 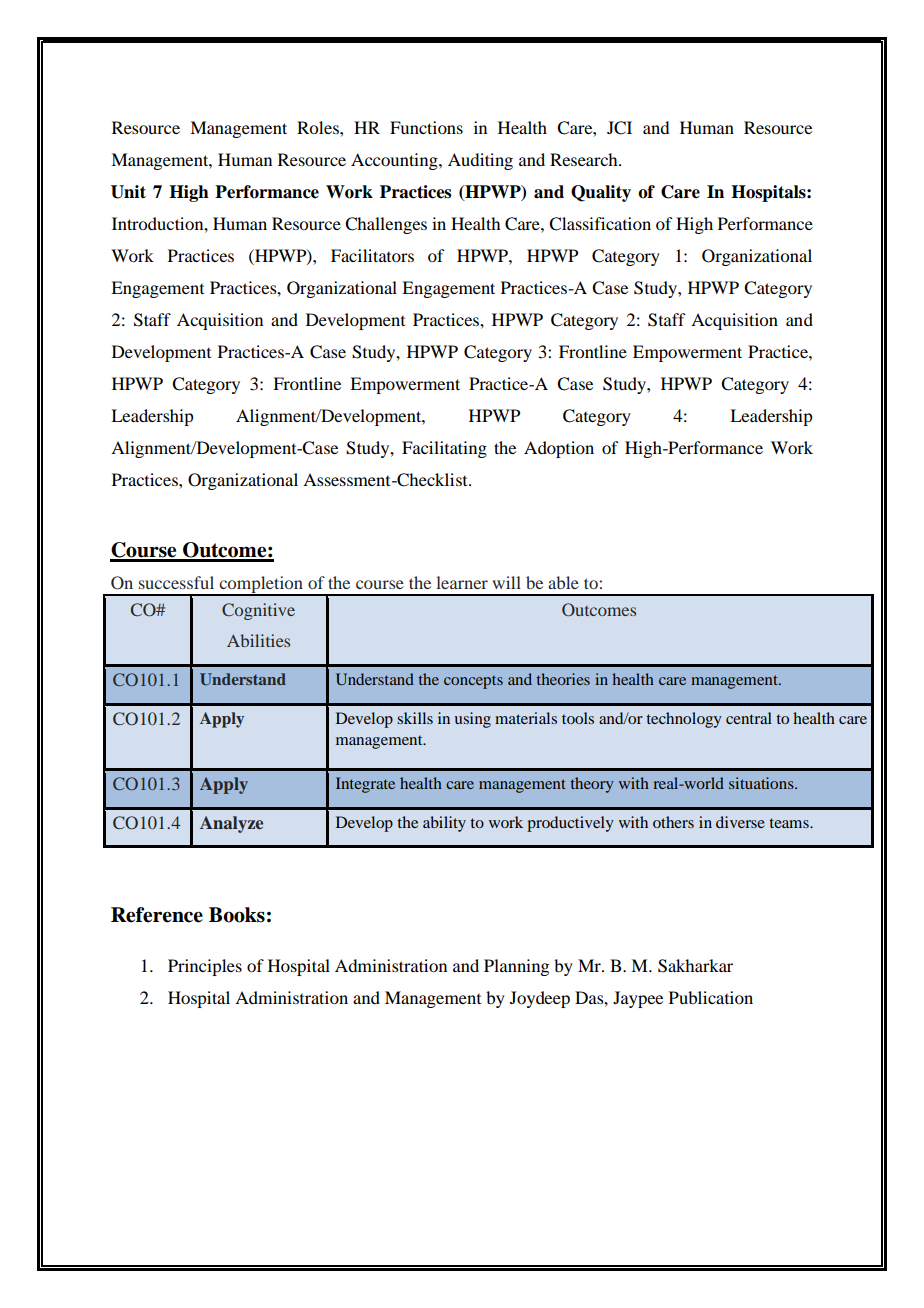 What do you see at coordinates (563, 582) in the document?
I see `able` at bounding box center [563, 582].
